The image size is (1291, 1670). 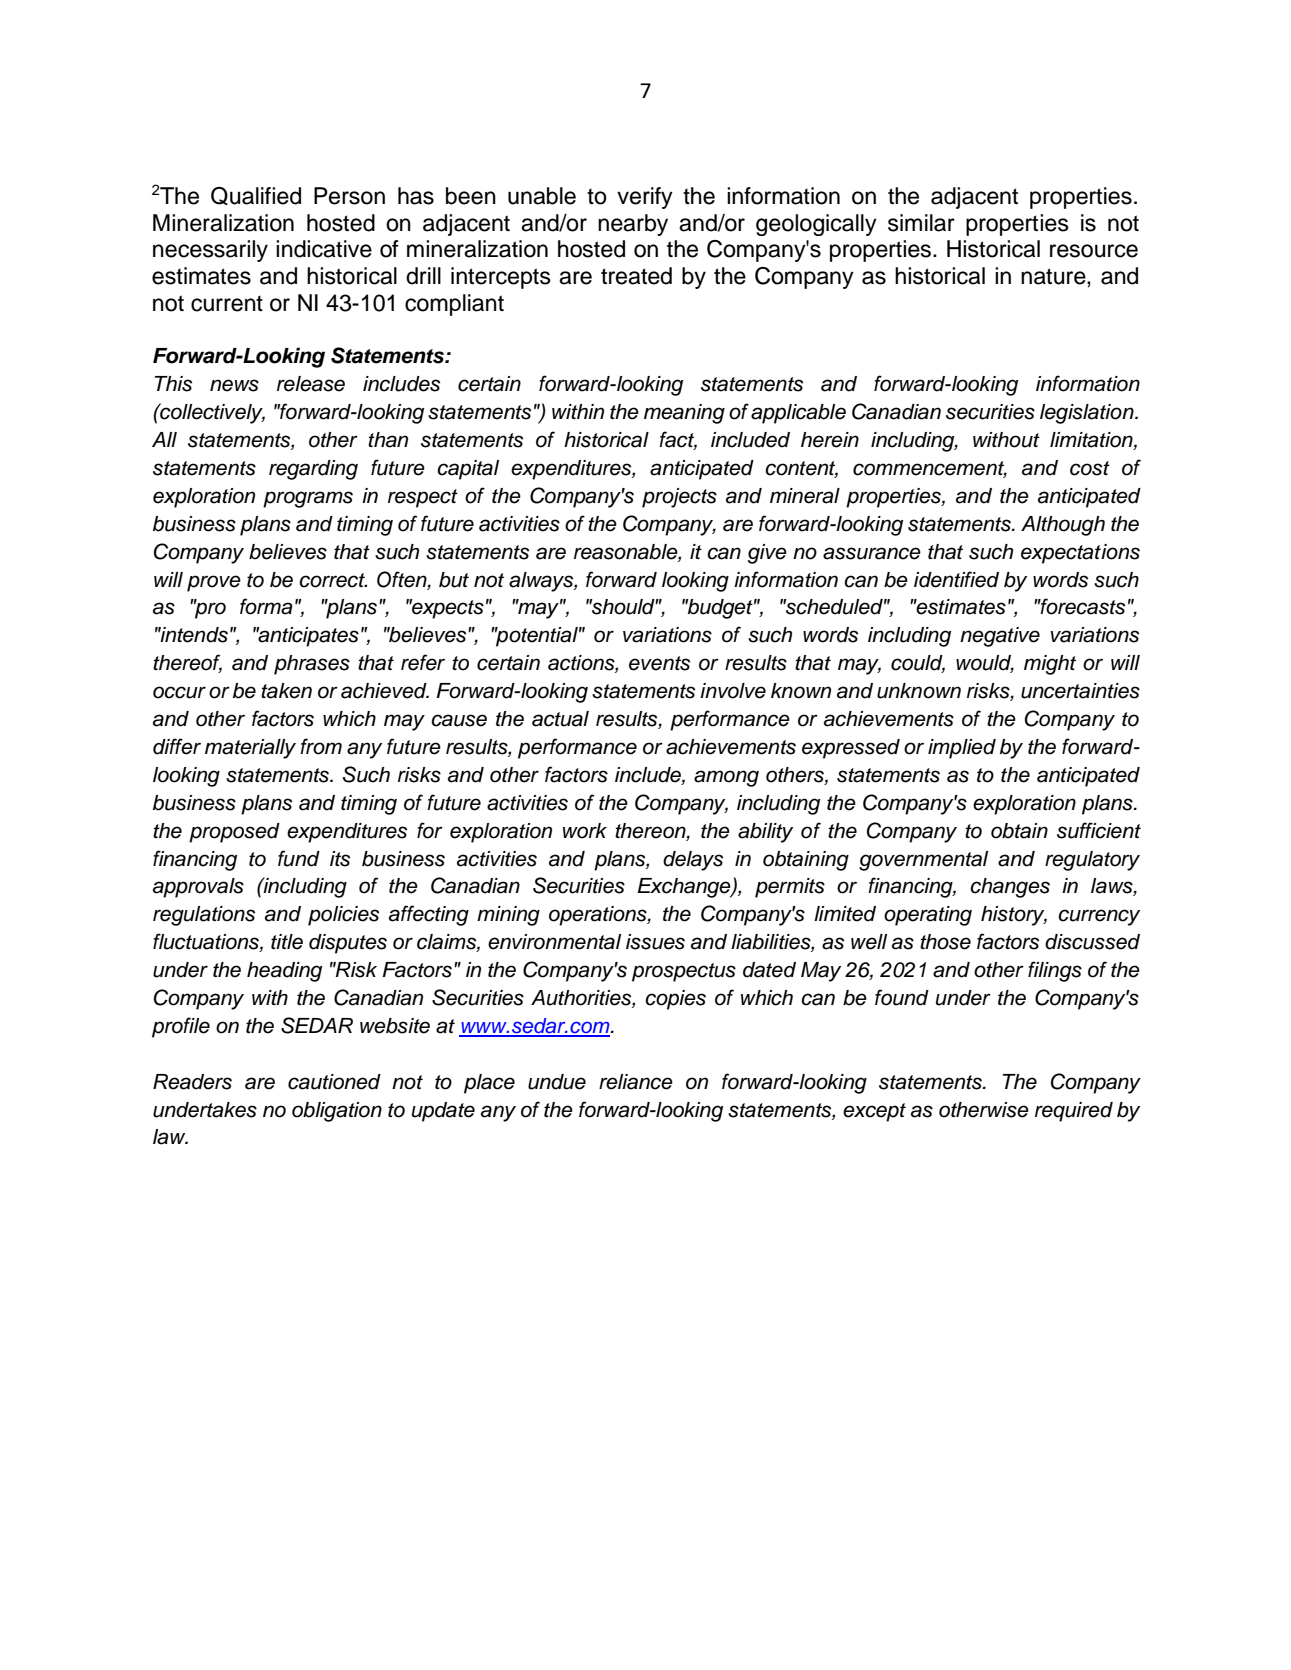 What do you see at coordinates (659, 663) in the screenshot?
I see `events` at bounding box center [659, 663].
